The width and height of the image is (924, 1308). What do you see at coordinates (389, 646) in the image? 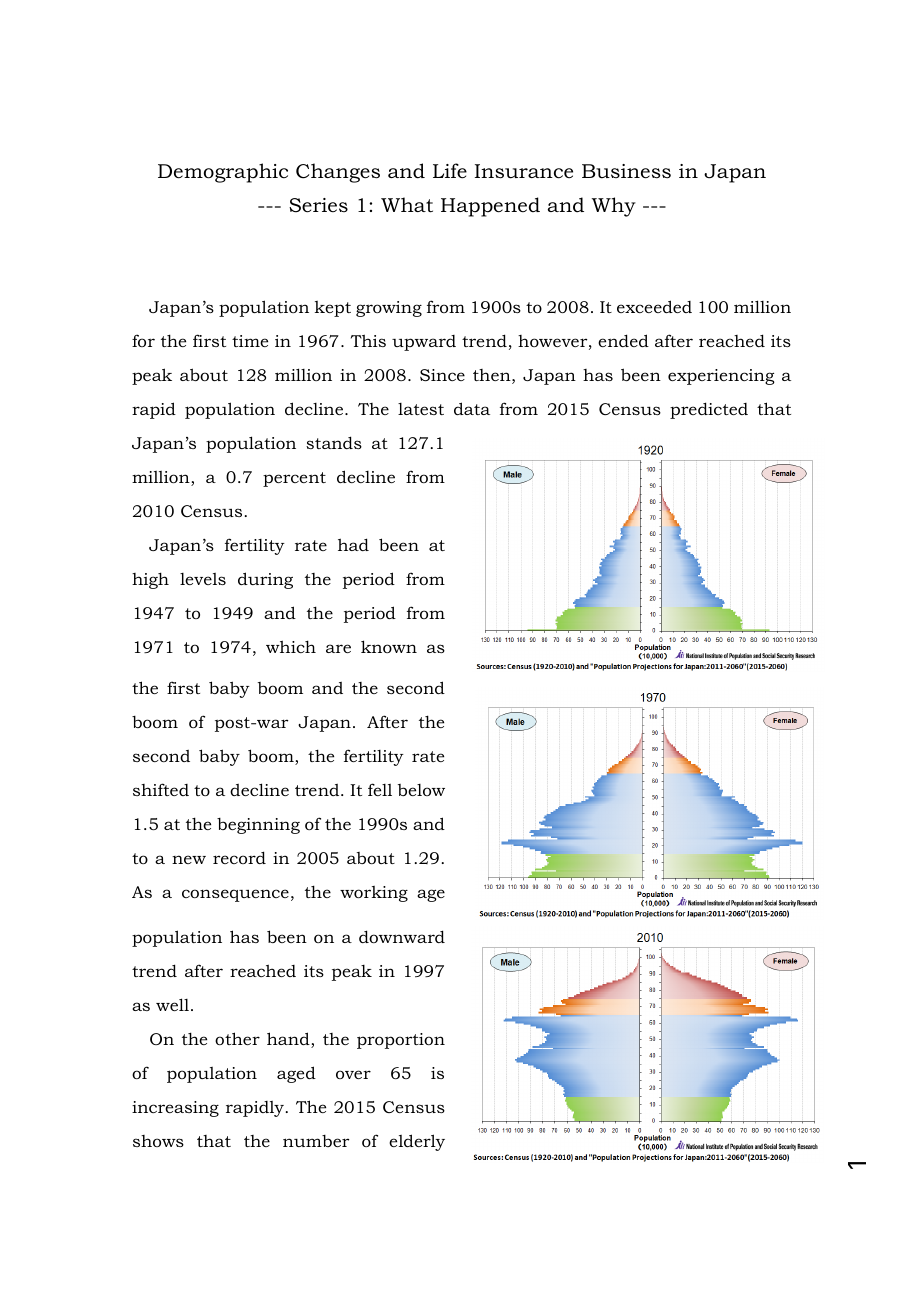
I see `known` at bounding box center [389, 646].
